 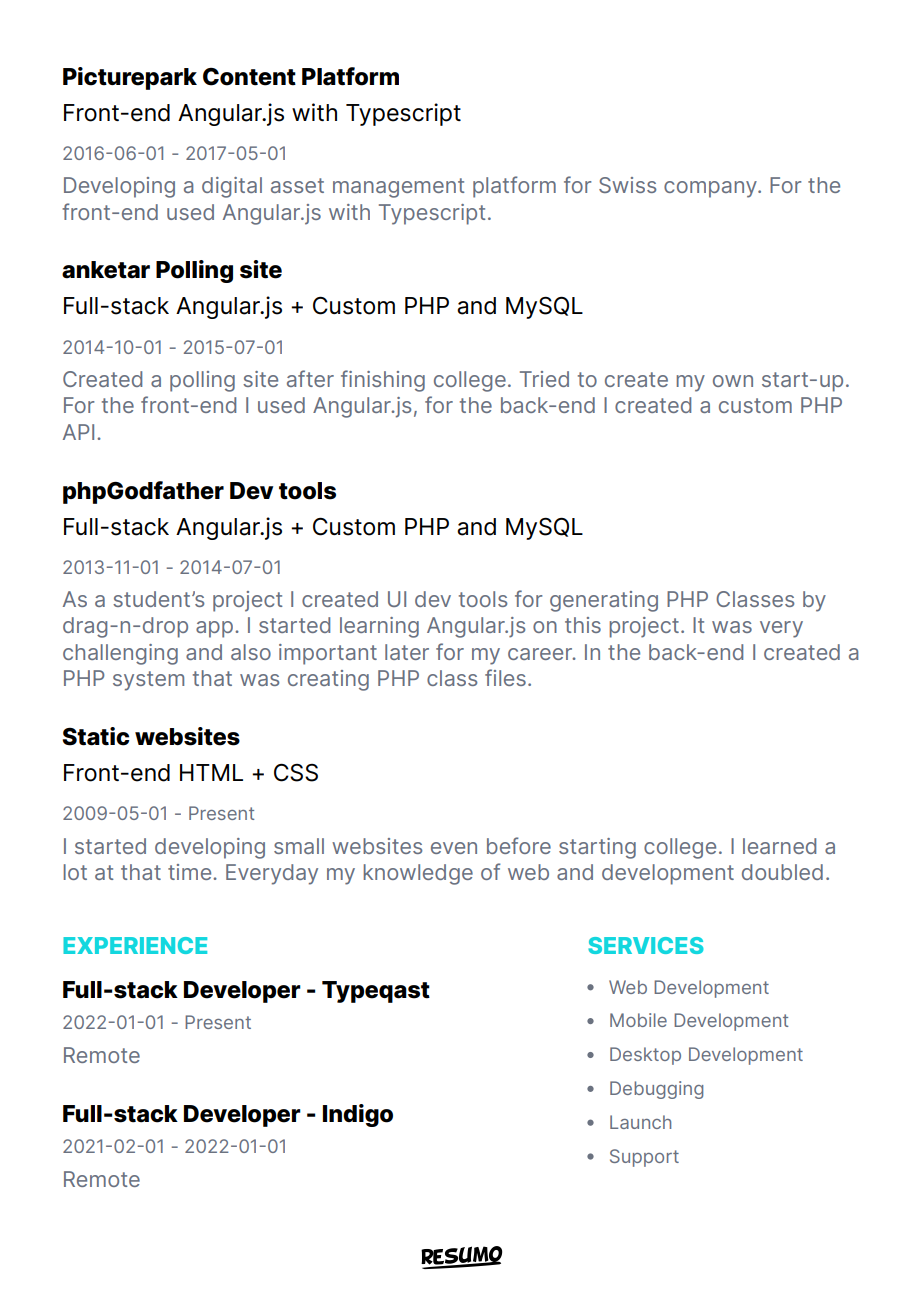 I want to click on Debugging, so click(x=656, y=1090).
